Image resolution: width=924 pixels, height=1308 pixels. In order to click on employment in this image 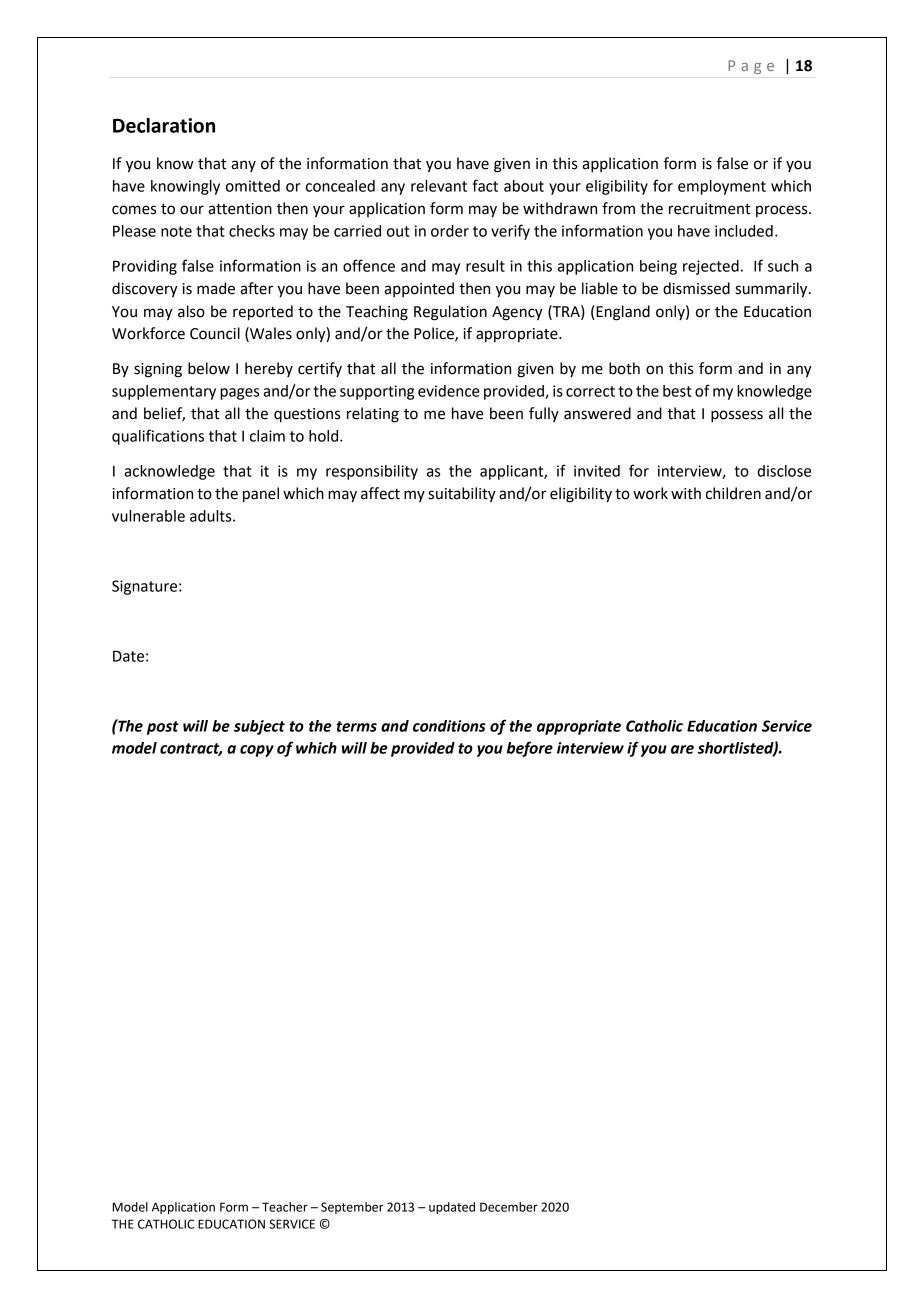, I will do `click(722, 187)`.
